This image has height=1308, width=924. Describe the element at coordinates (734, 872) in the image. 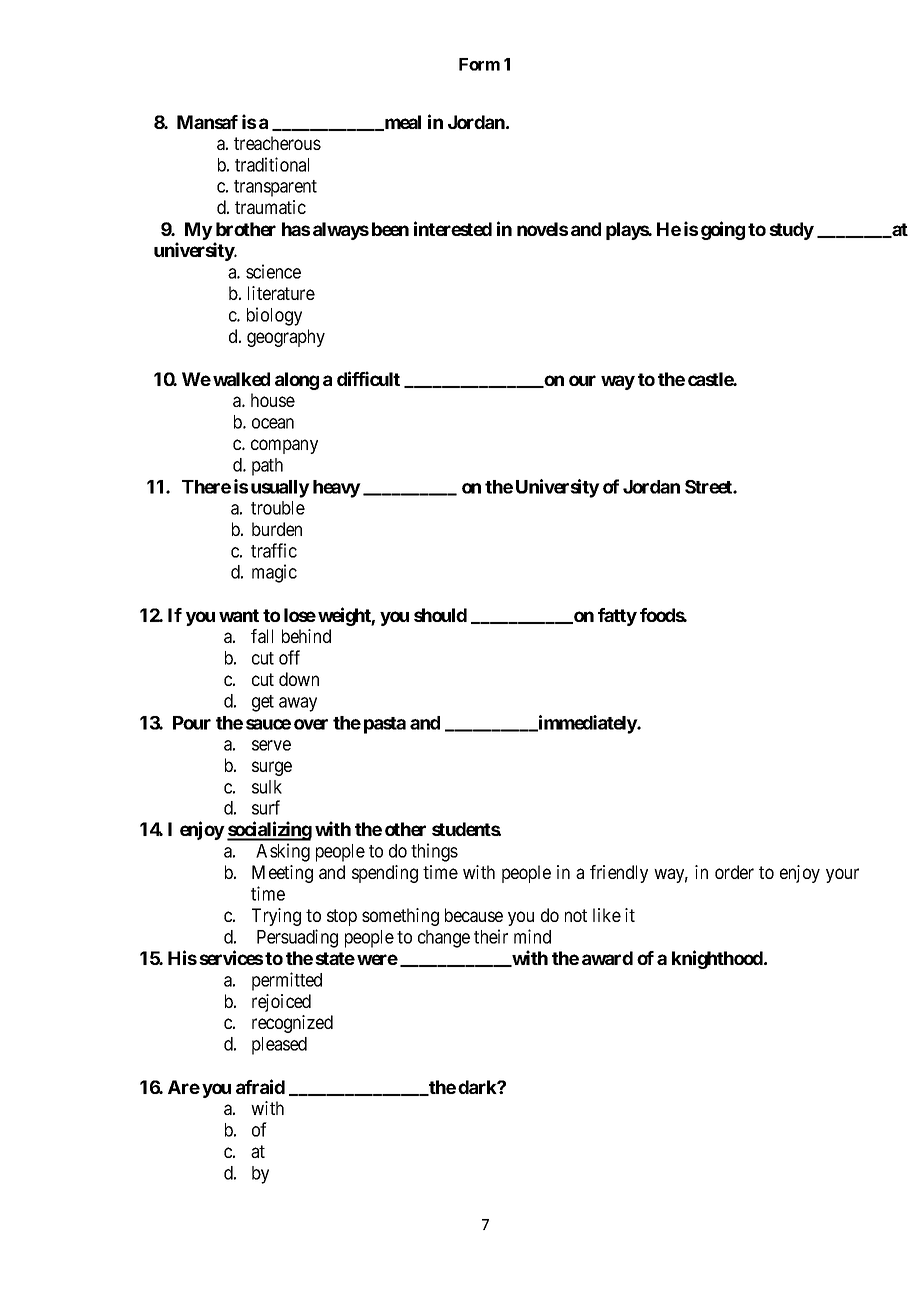

I see `order` at that location.
